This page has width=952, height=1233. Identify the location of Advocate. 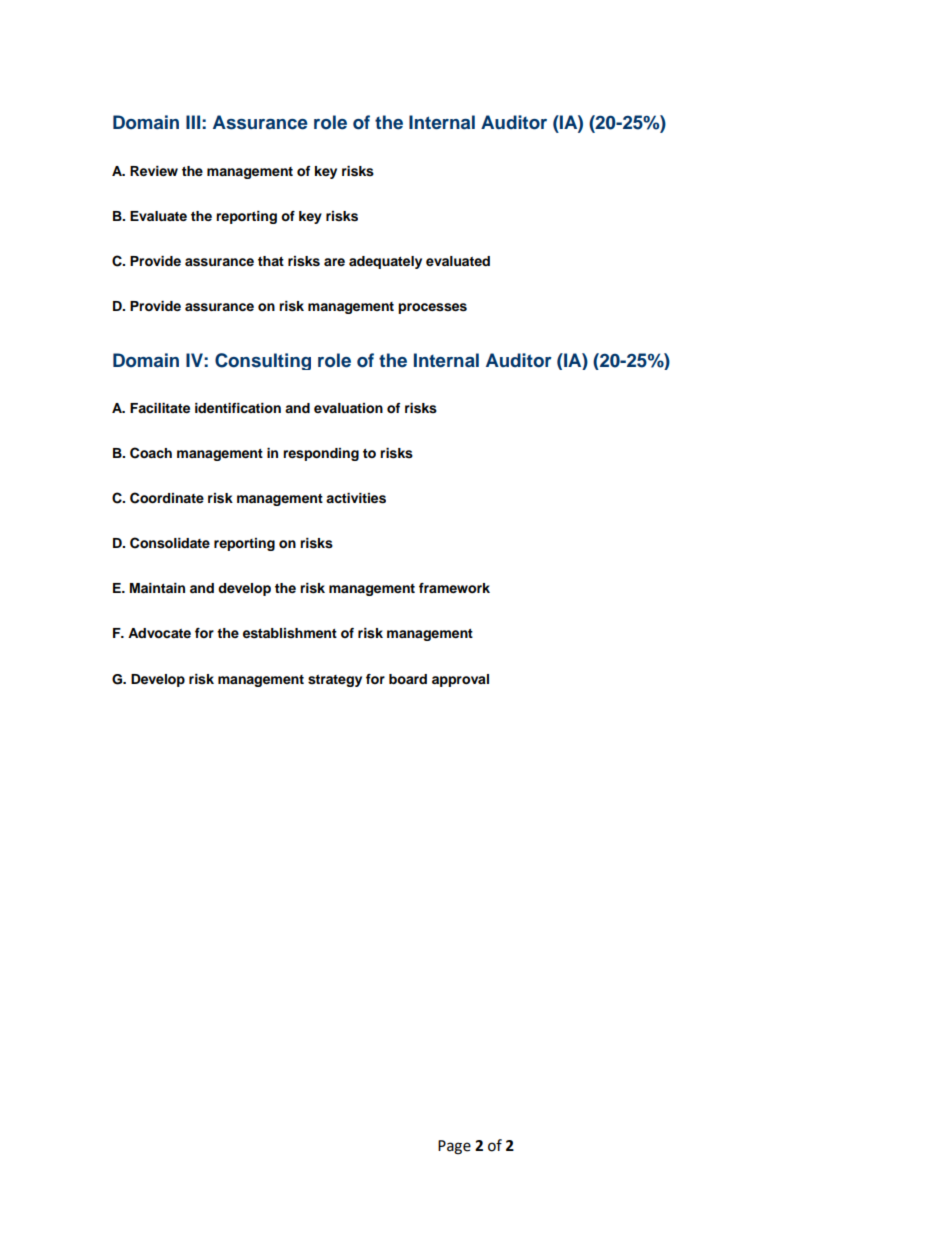
(159, 633).
